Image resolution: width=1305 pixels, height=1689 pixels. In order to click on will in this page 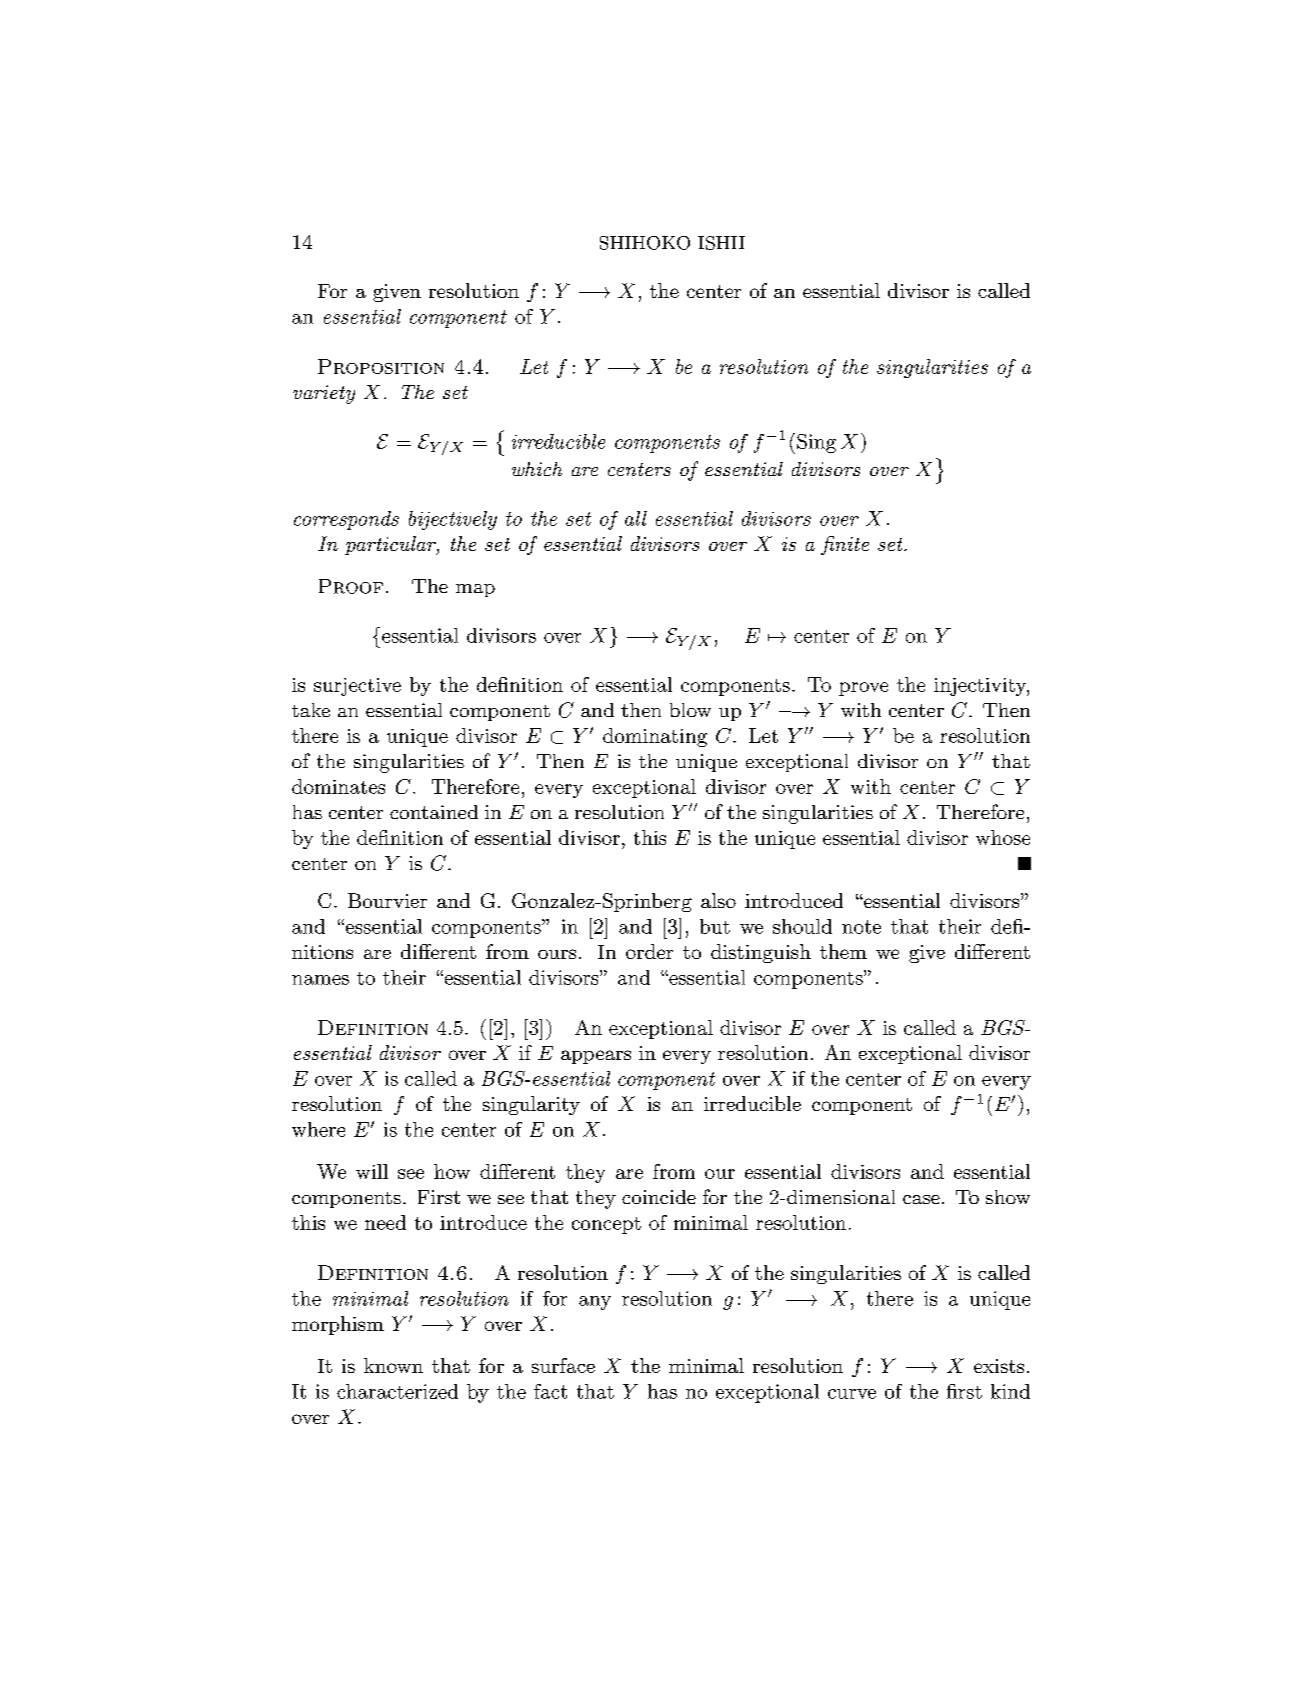, I will do `click(372, 1171)`.
